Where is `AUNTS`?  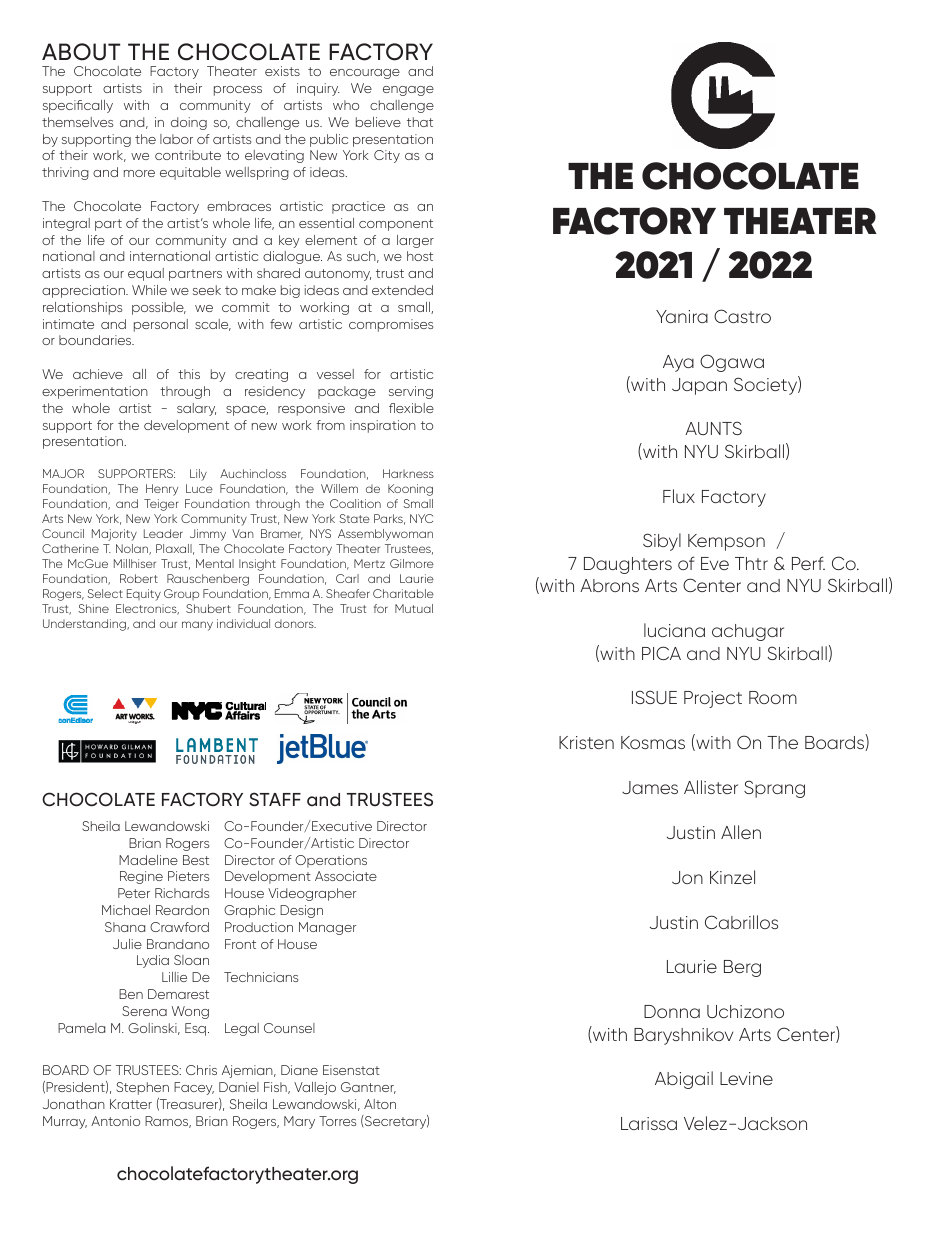
AUNTS is located at coordinates (713, 428).
